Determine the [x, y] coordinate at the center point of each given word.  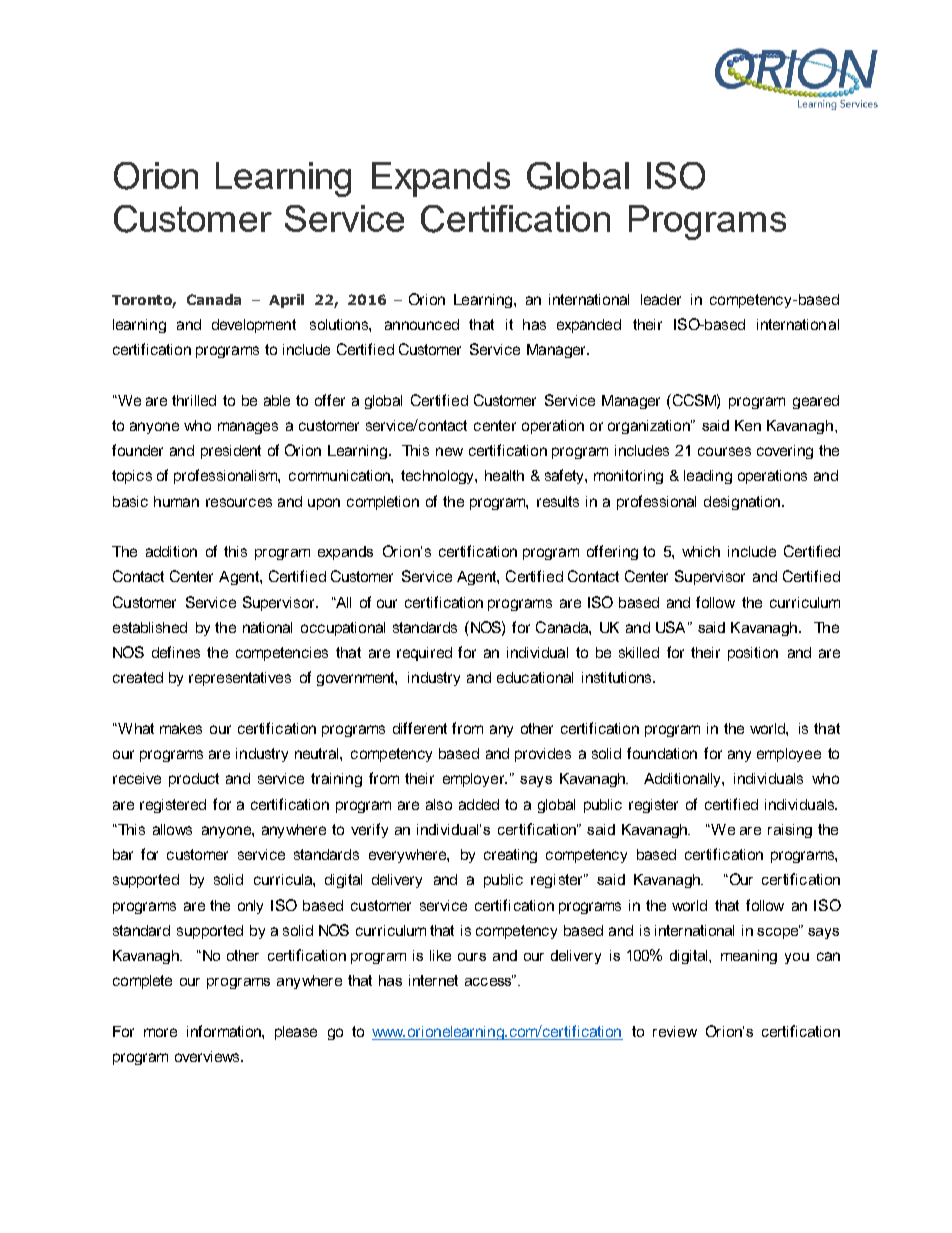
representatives [240, 679]
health [504, 475]
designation [743, 503]
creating [510, 856]
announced [422, 324]
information [225, 1031]
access [490, 980]
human [176, 501]
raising [790, 831]
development [254, 326]
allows [172, 829]
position [753, 654]
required [424, 654]
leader [661, 299]
